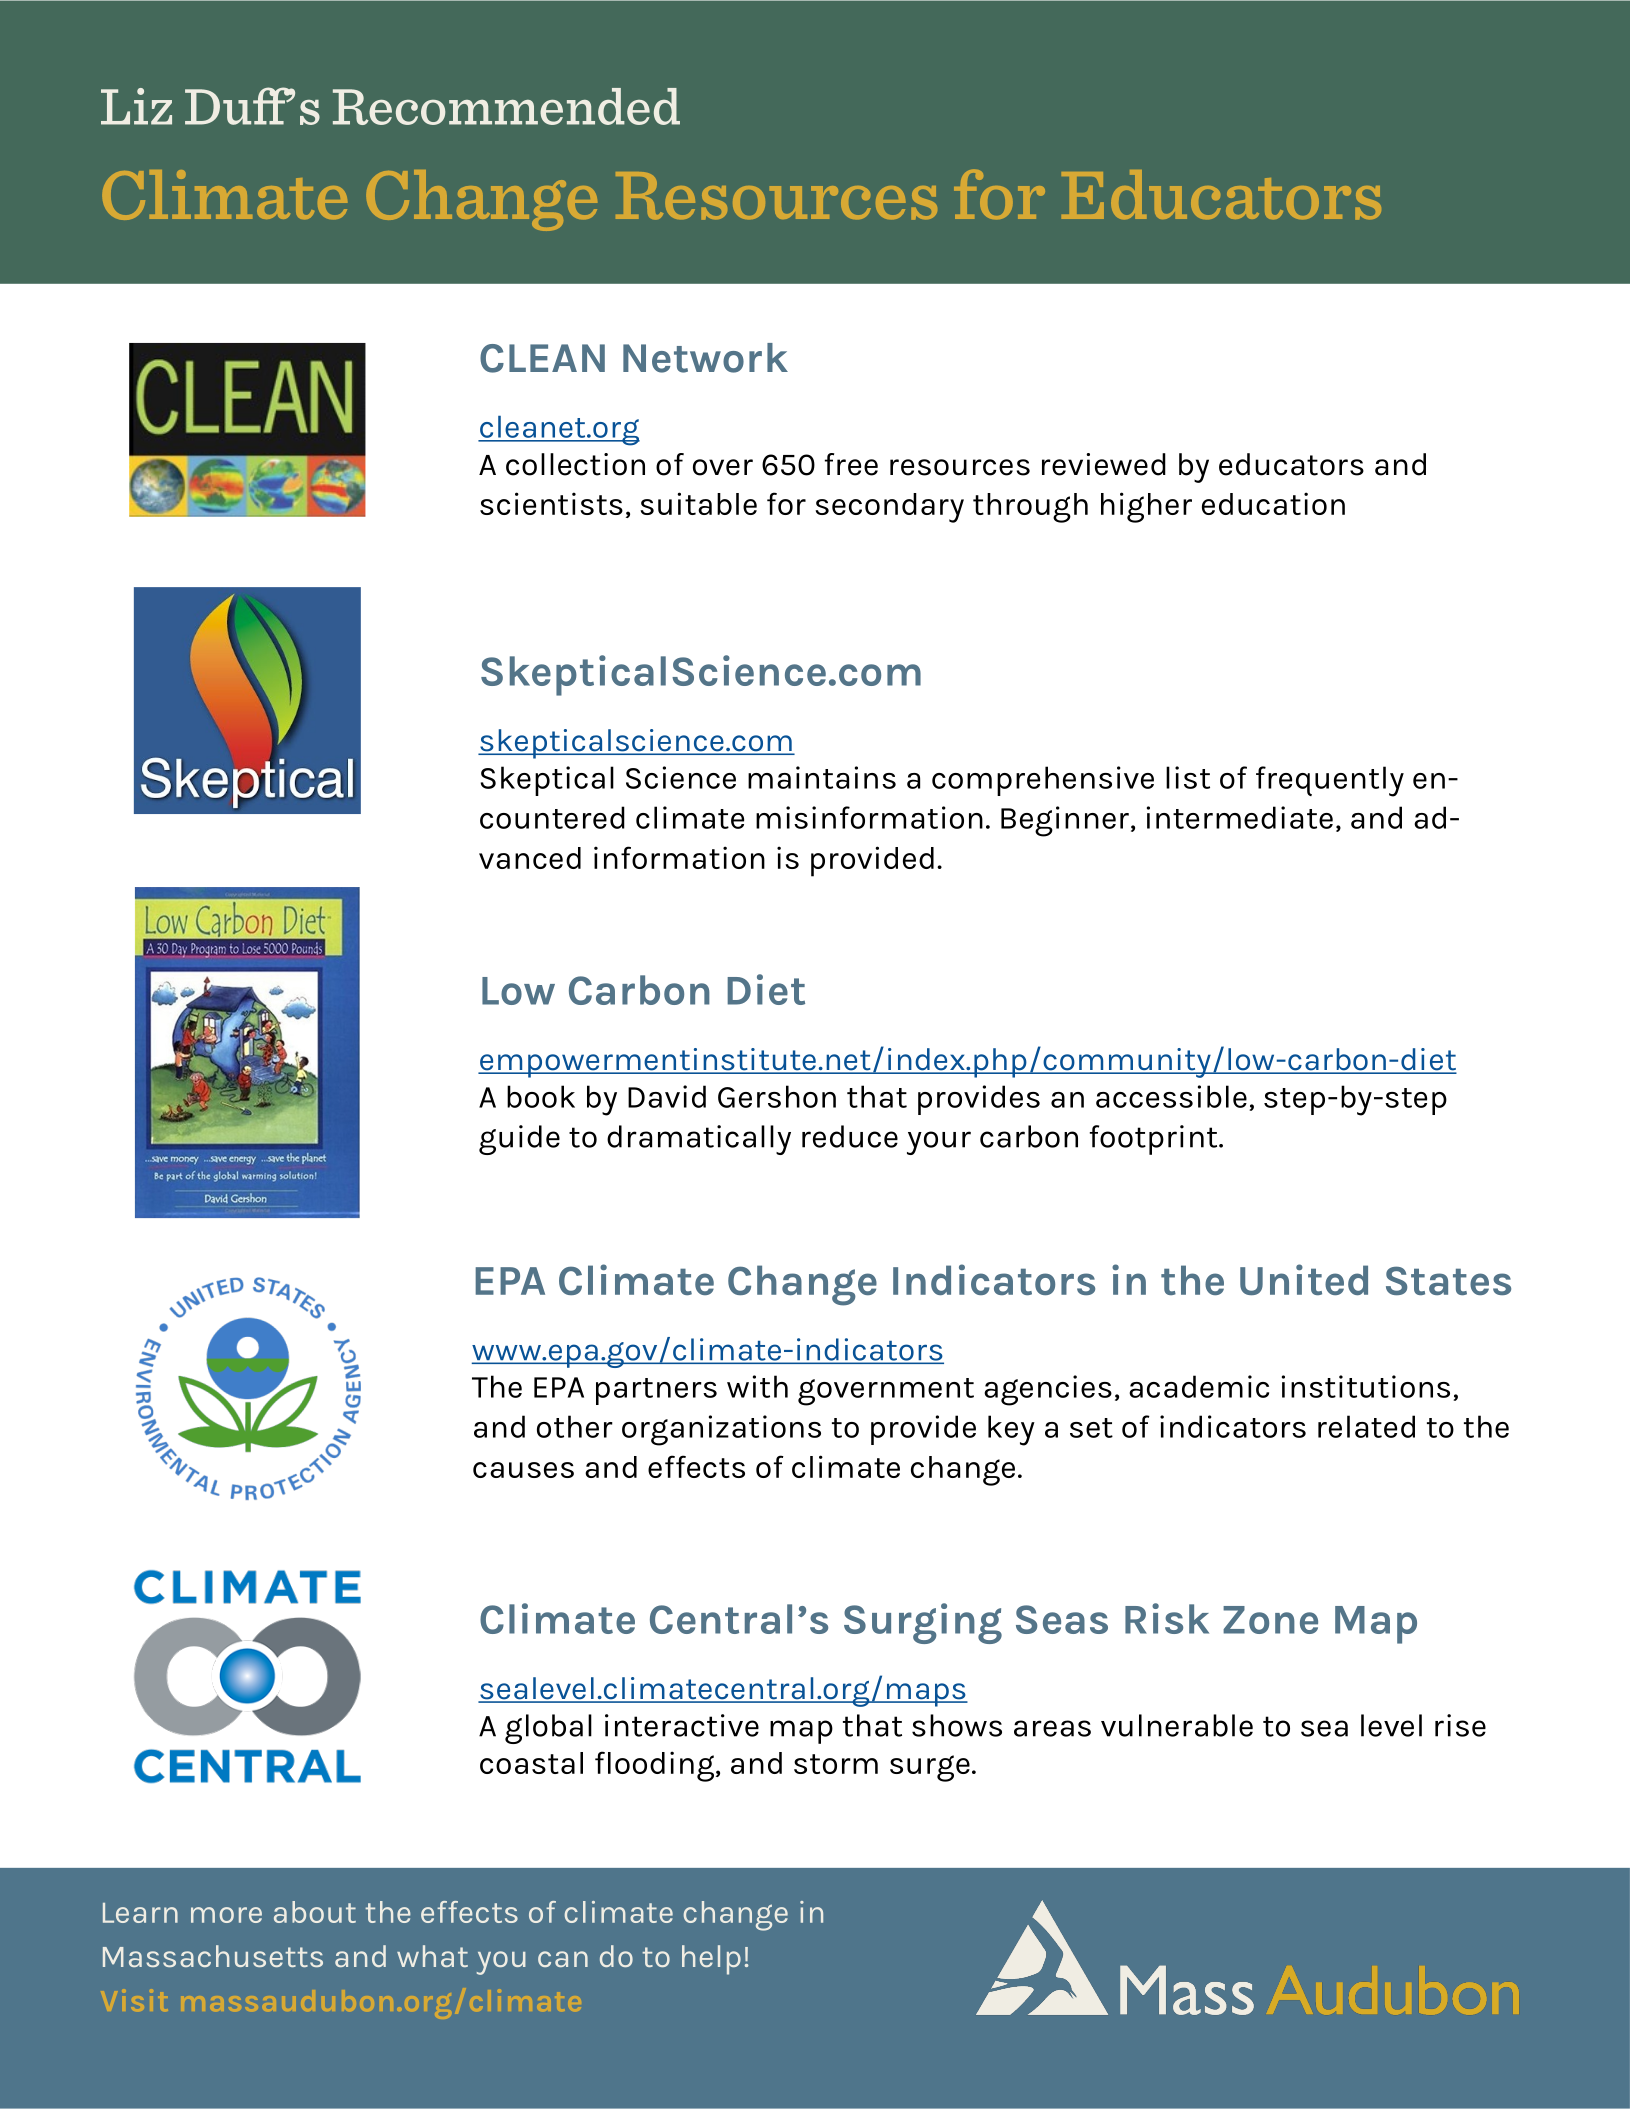  I want to click on guide, so click(519, 1140).
